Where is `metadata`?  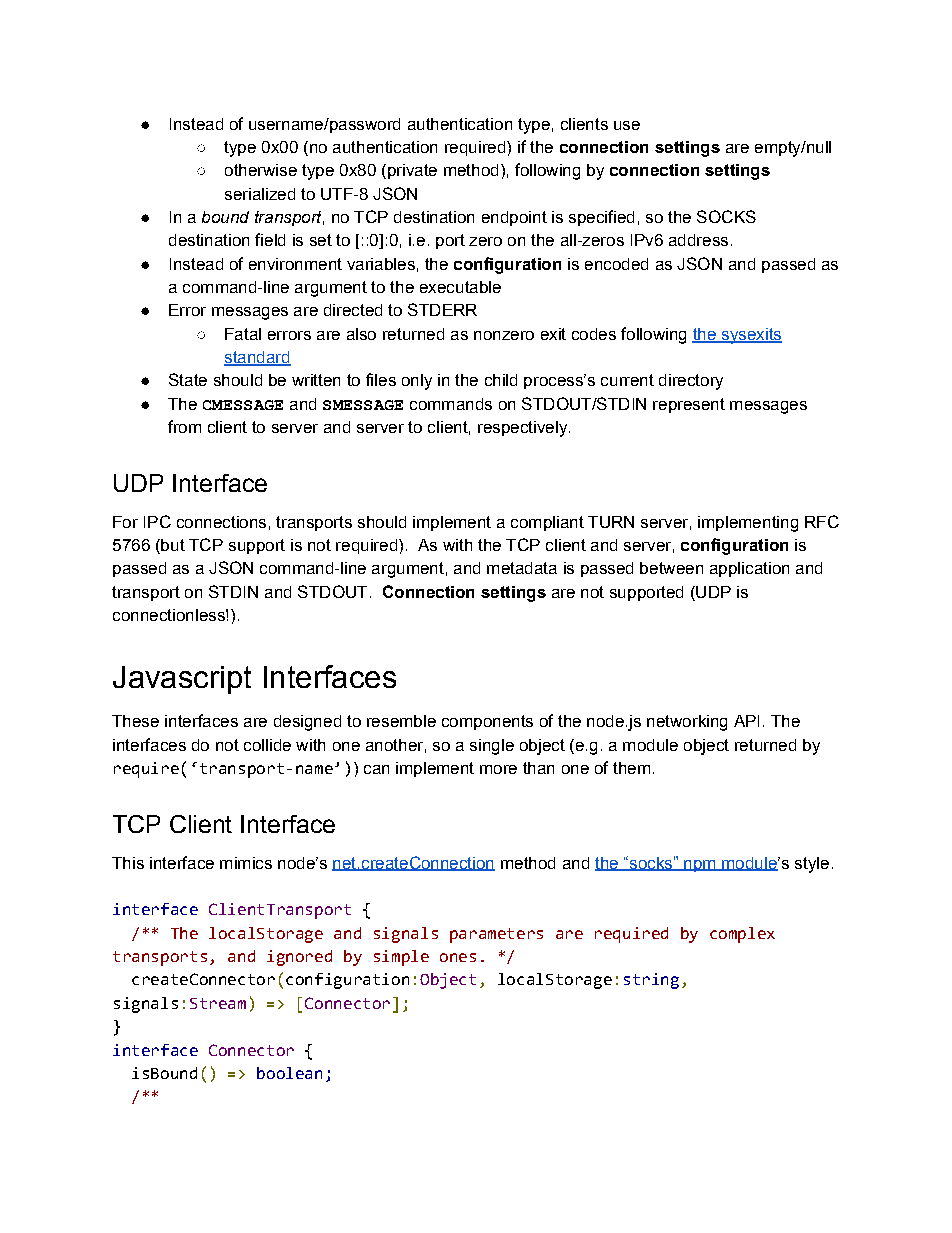 metadata is located at coordinates (522, 568).
